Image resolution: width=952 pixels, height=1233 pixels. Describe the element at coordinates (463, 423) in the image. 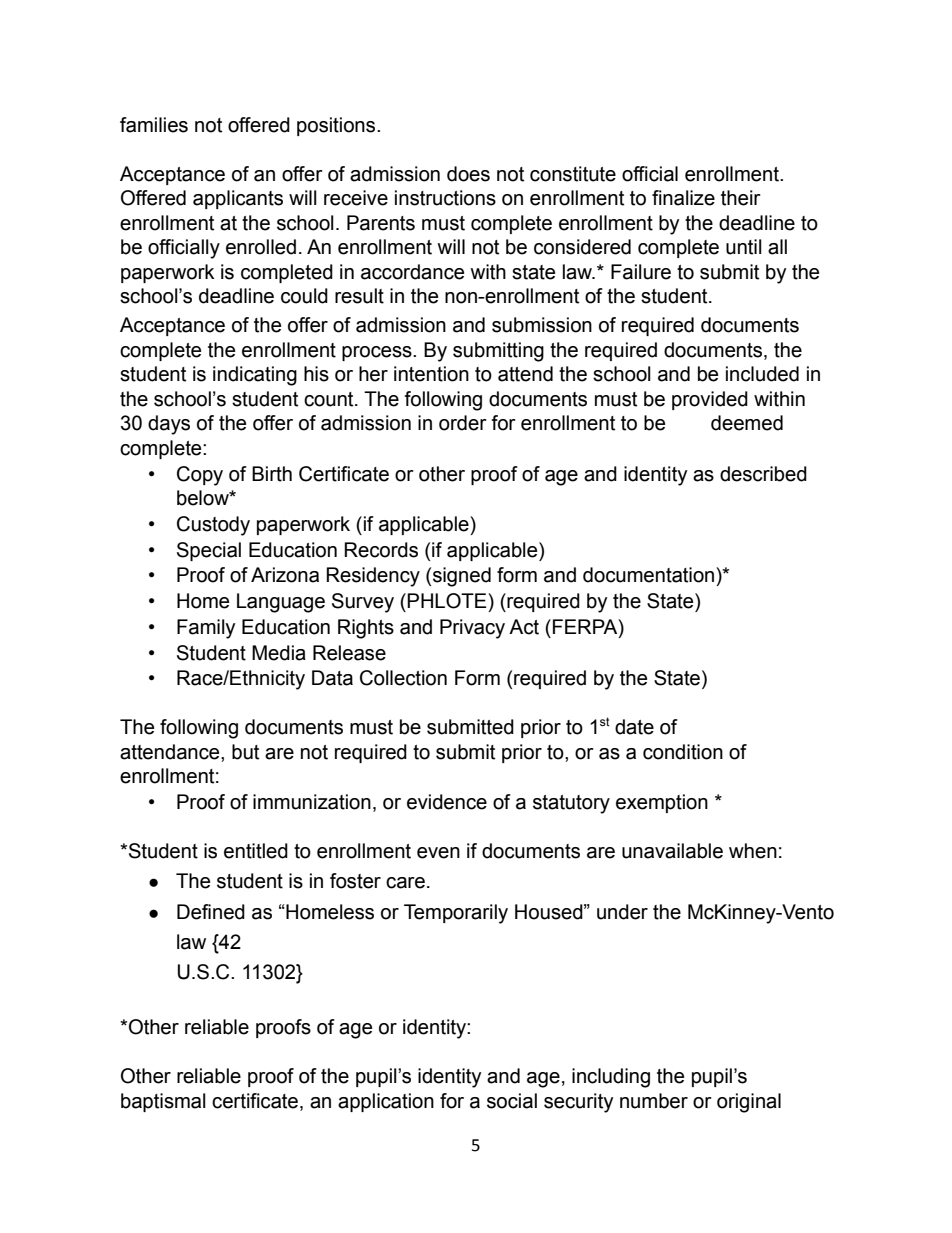

I see `order` at that location.
